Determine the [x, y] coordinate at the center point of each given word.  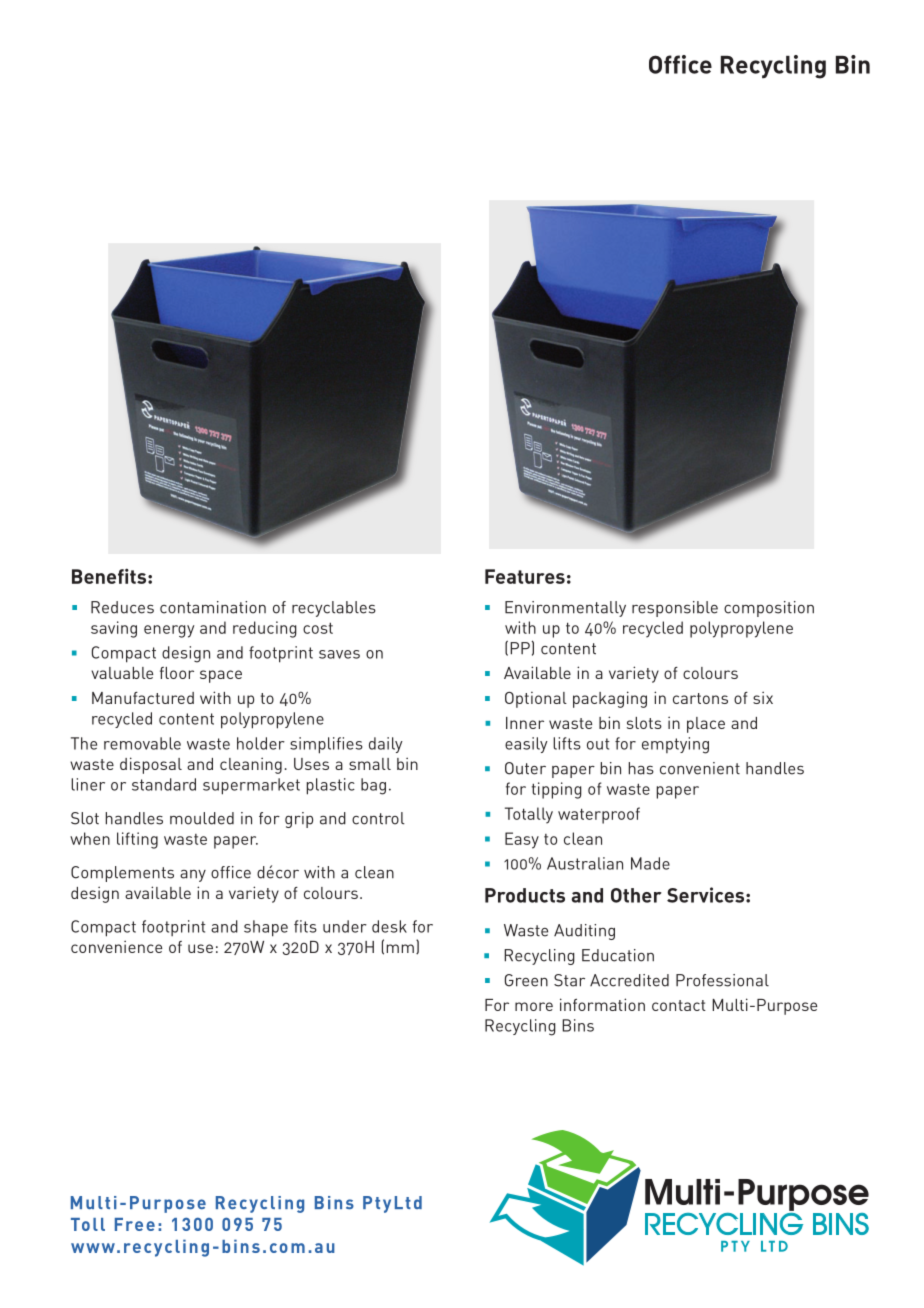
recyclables [334, 609]
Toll [88, 1224]
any [193, 876]
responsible [675, 609]
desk [389, 926]
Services [707, 895]
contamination [213, 607]
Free [135, 1224]
